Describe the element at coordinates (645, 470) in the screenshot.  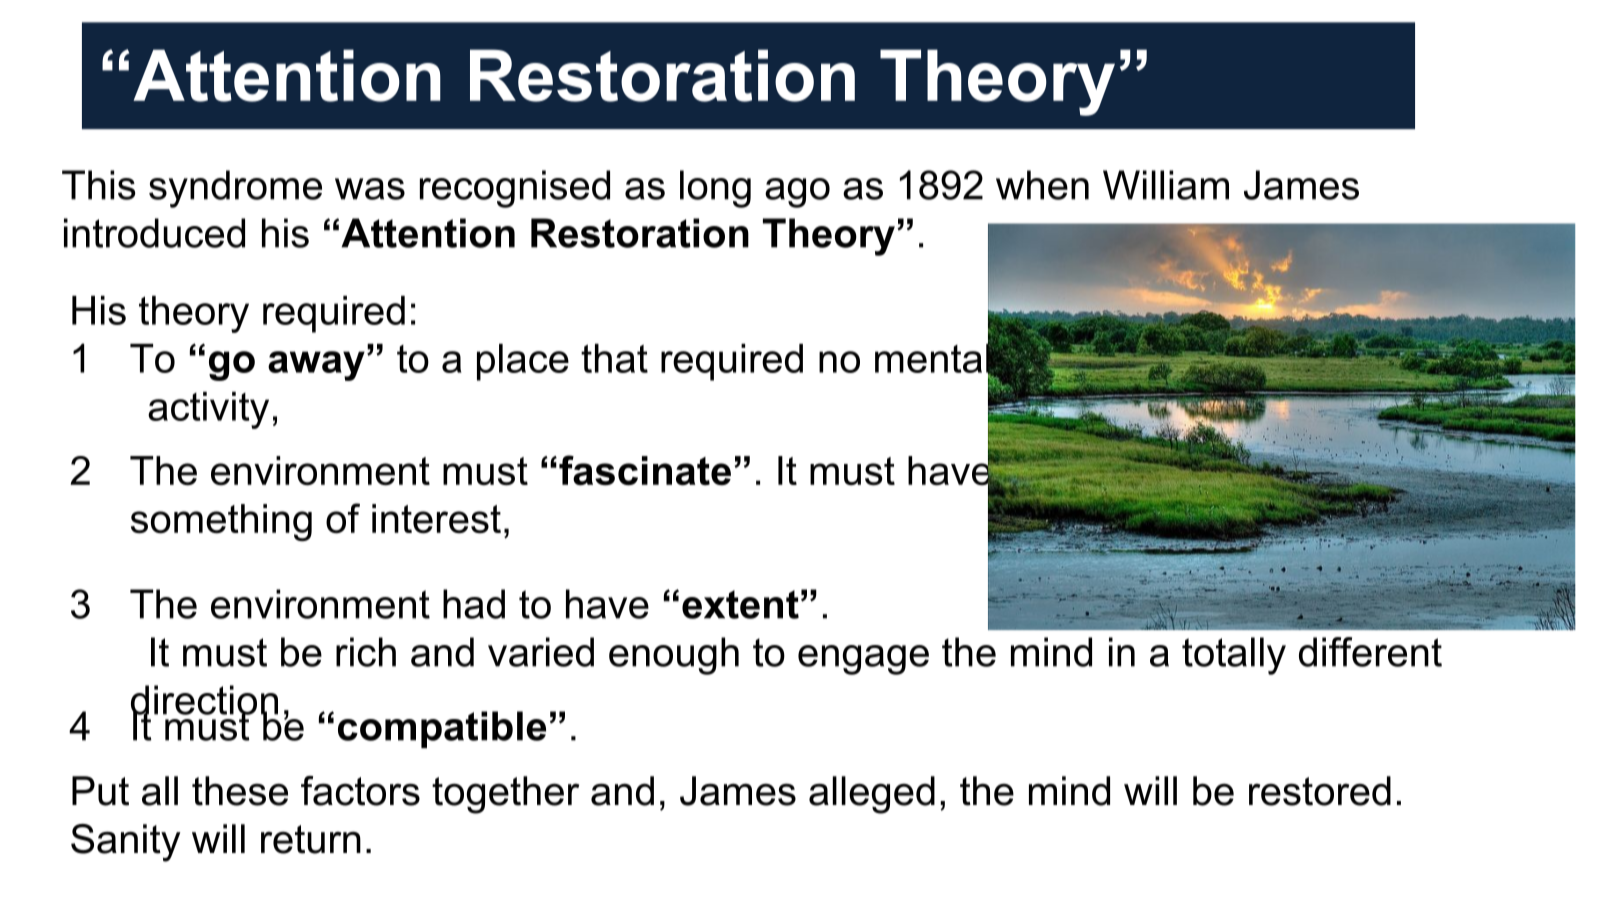
I see `fascinate` at that location.
